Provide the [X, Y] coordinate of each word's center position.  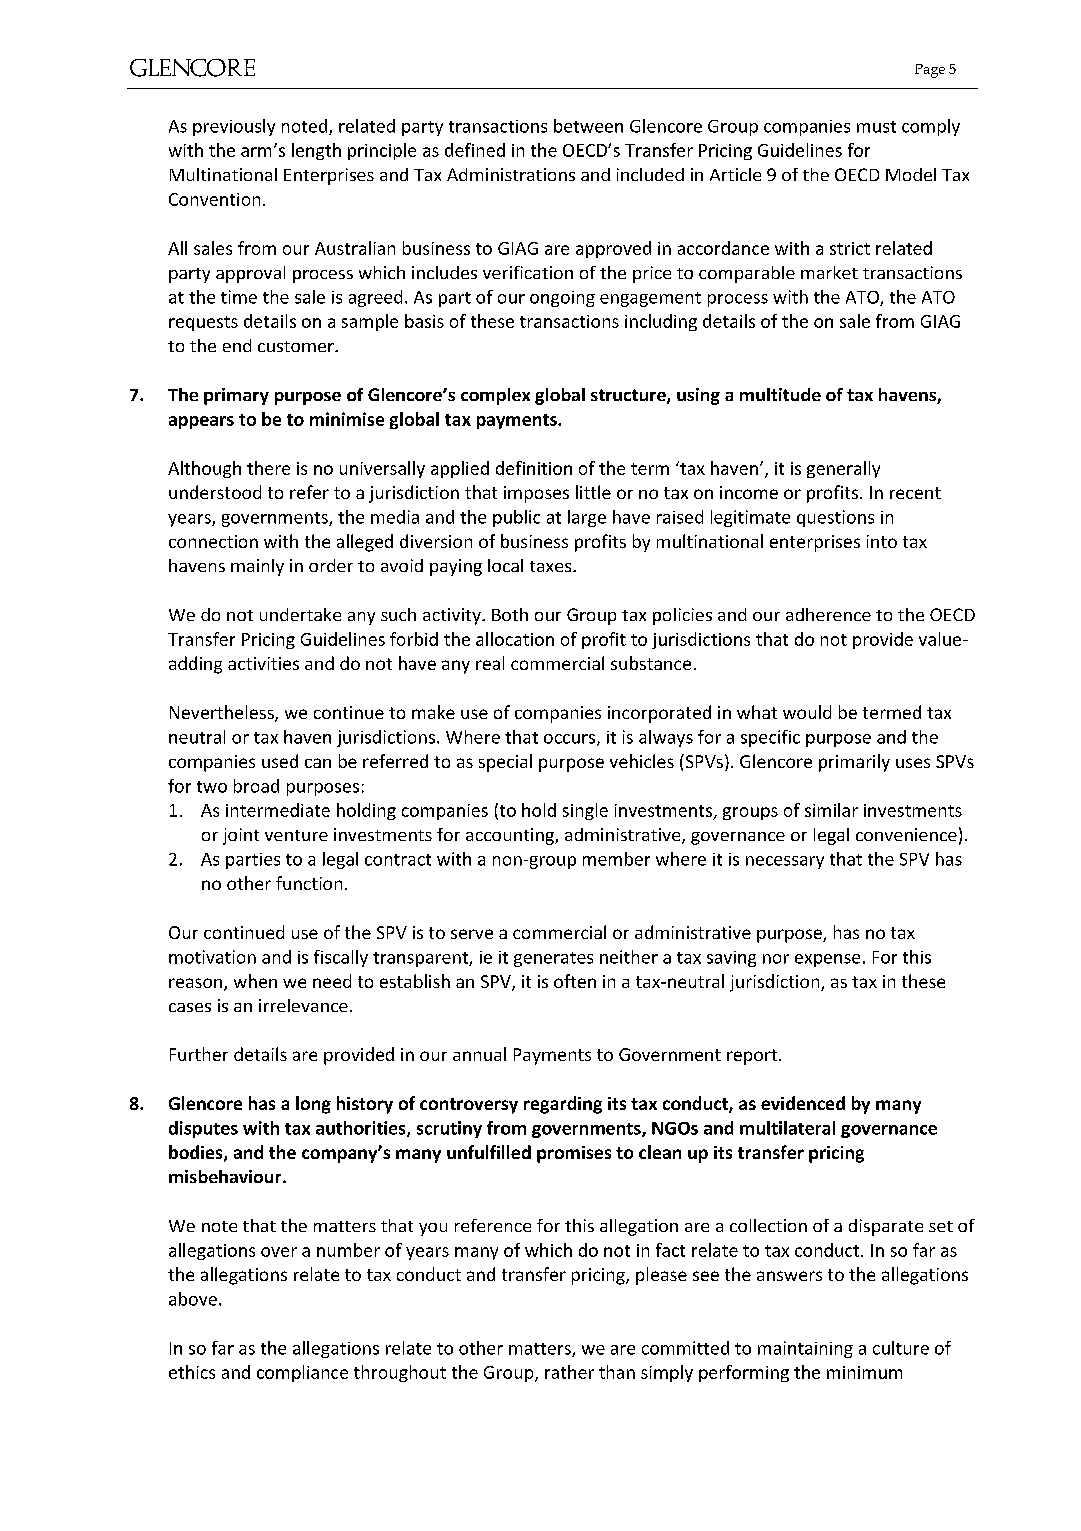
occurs [571, 740]
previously [234, 127]
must [876, 127]
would [807, 712]
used [280, 761]
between [588, 126]
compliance [302, 1373]
